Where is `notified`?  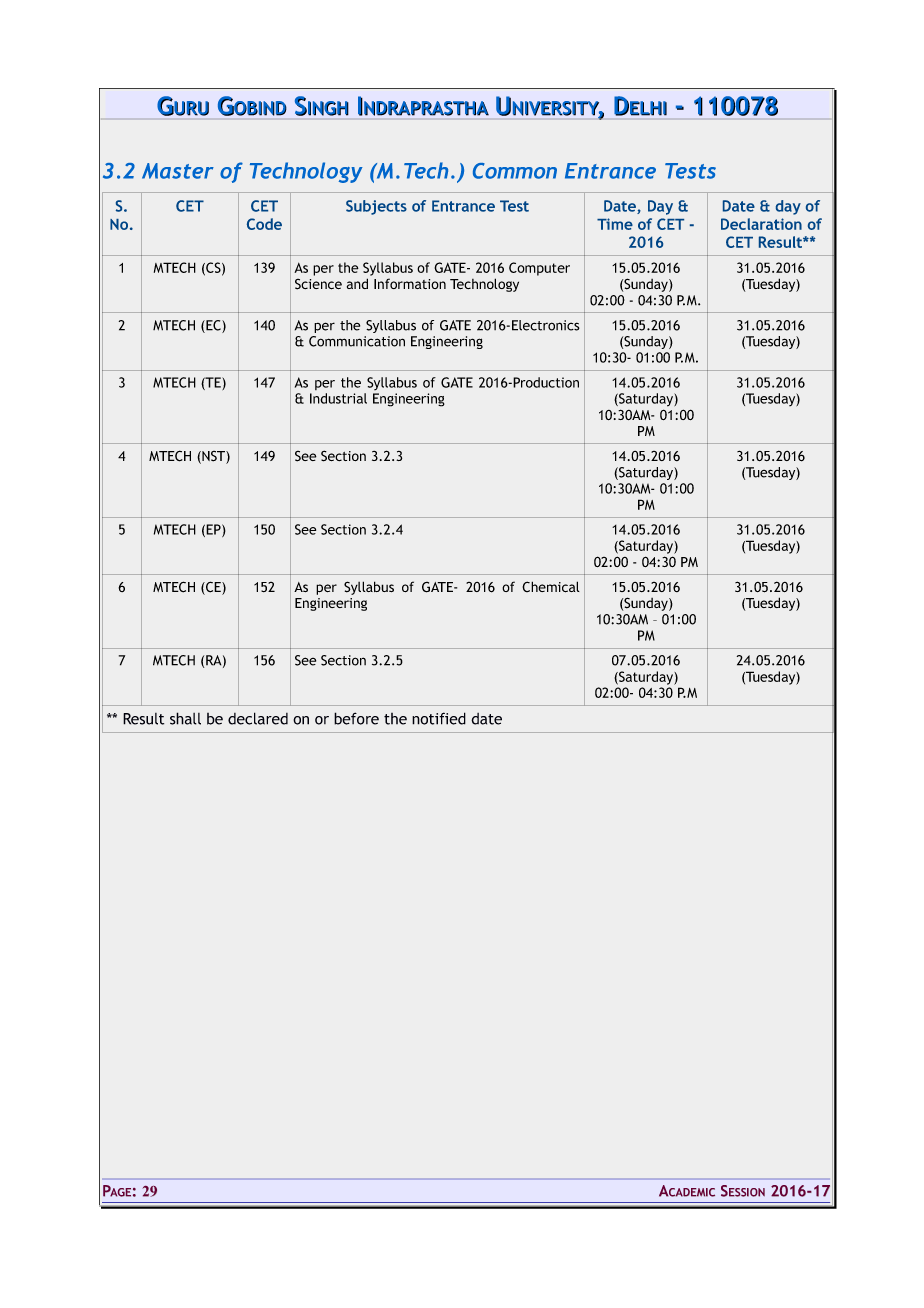
notified is located at coordinates (439, 718).
